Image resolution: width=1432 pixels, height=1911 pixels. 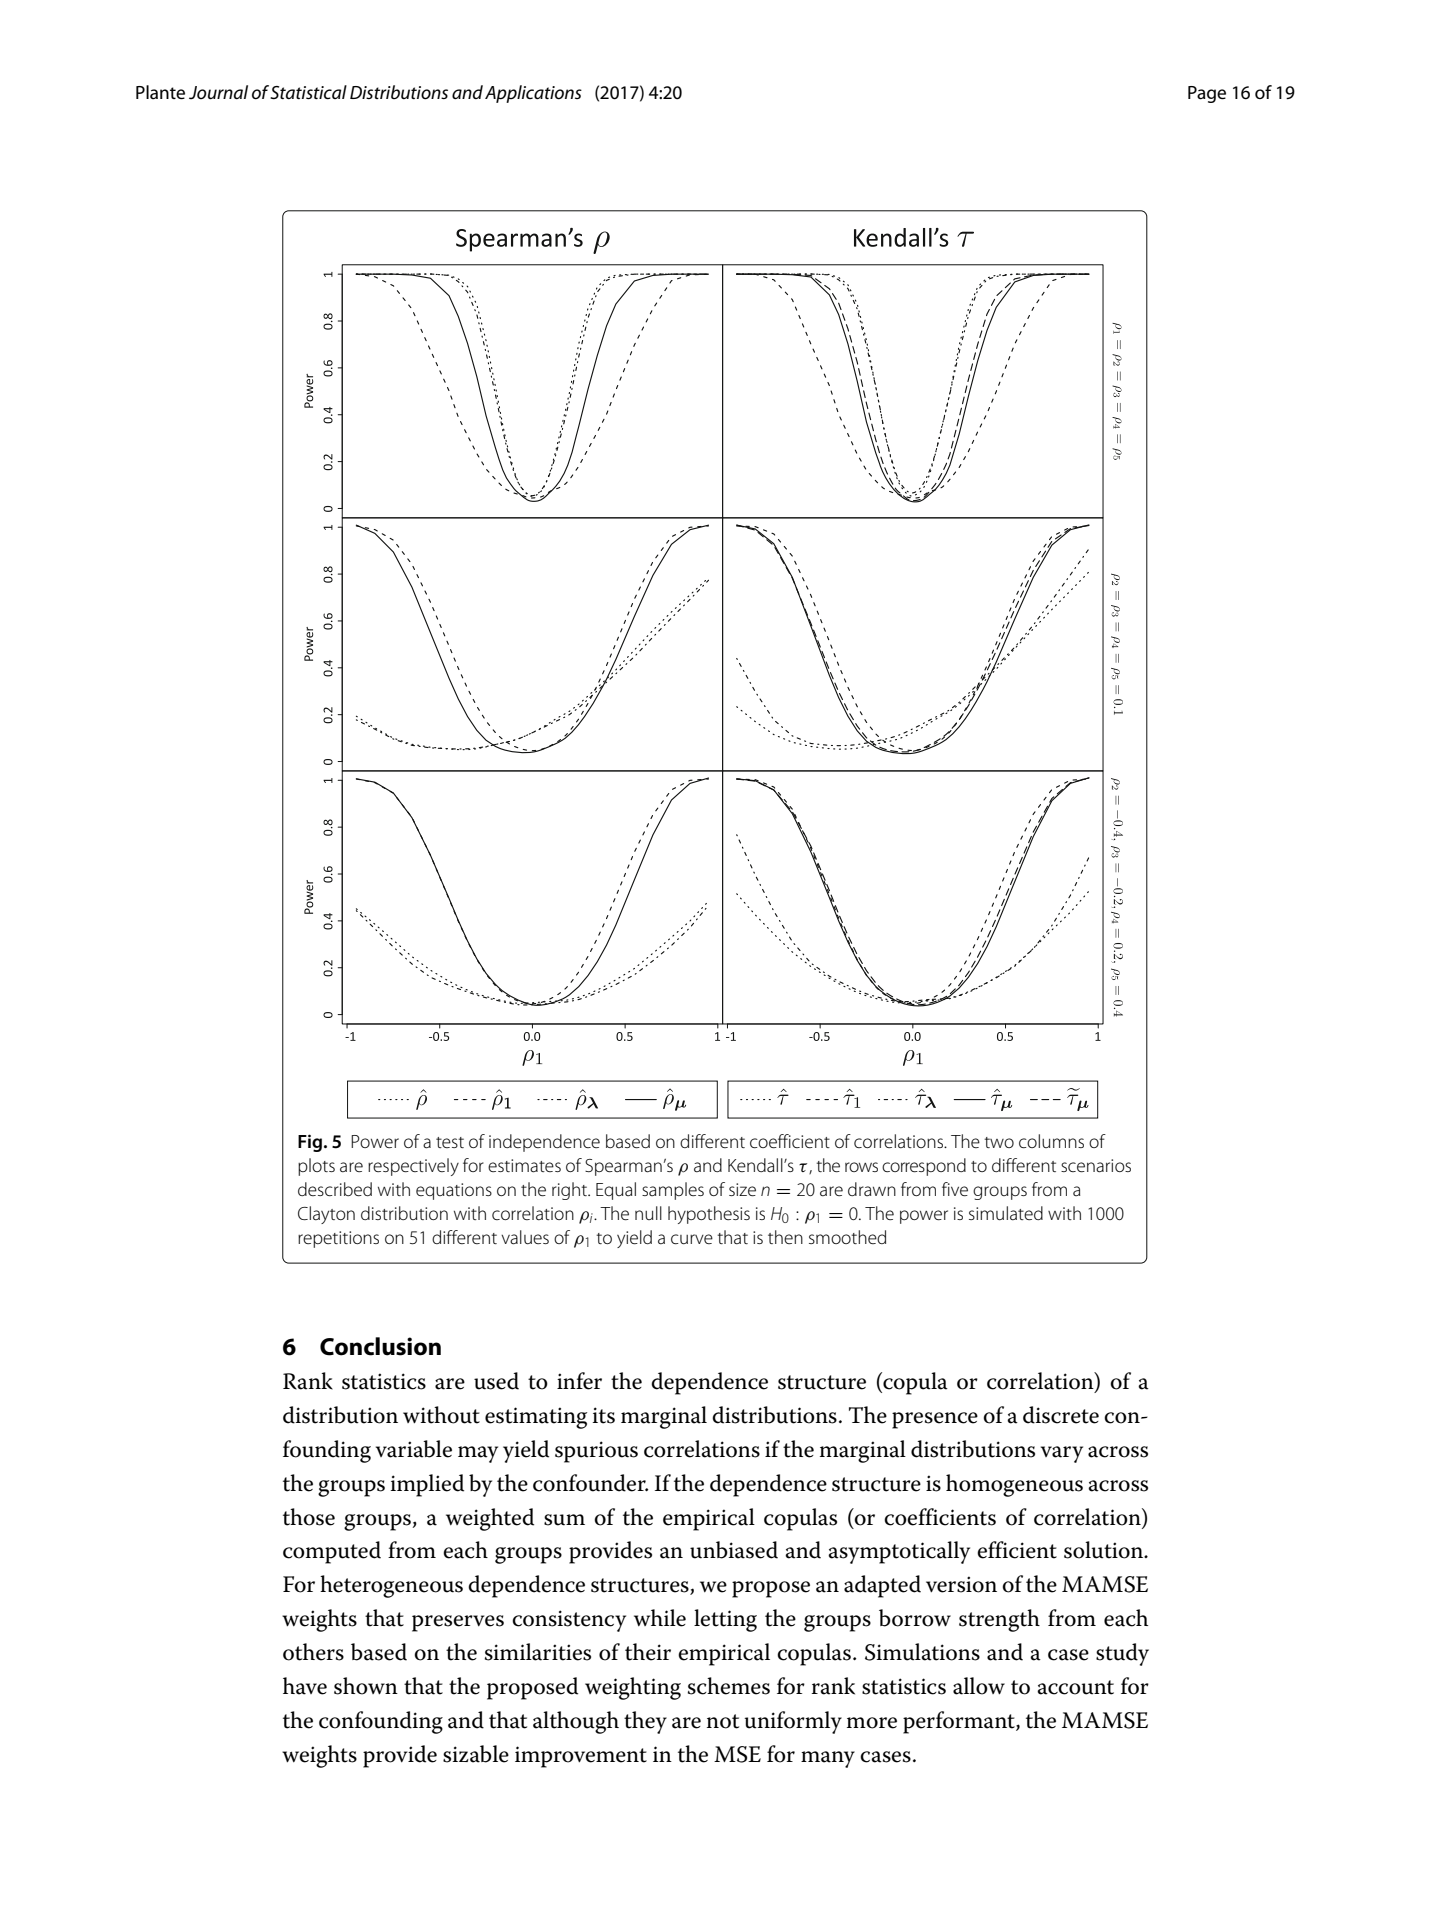 I want to click on Statistical, so click(x=308, y=92).
